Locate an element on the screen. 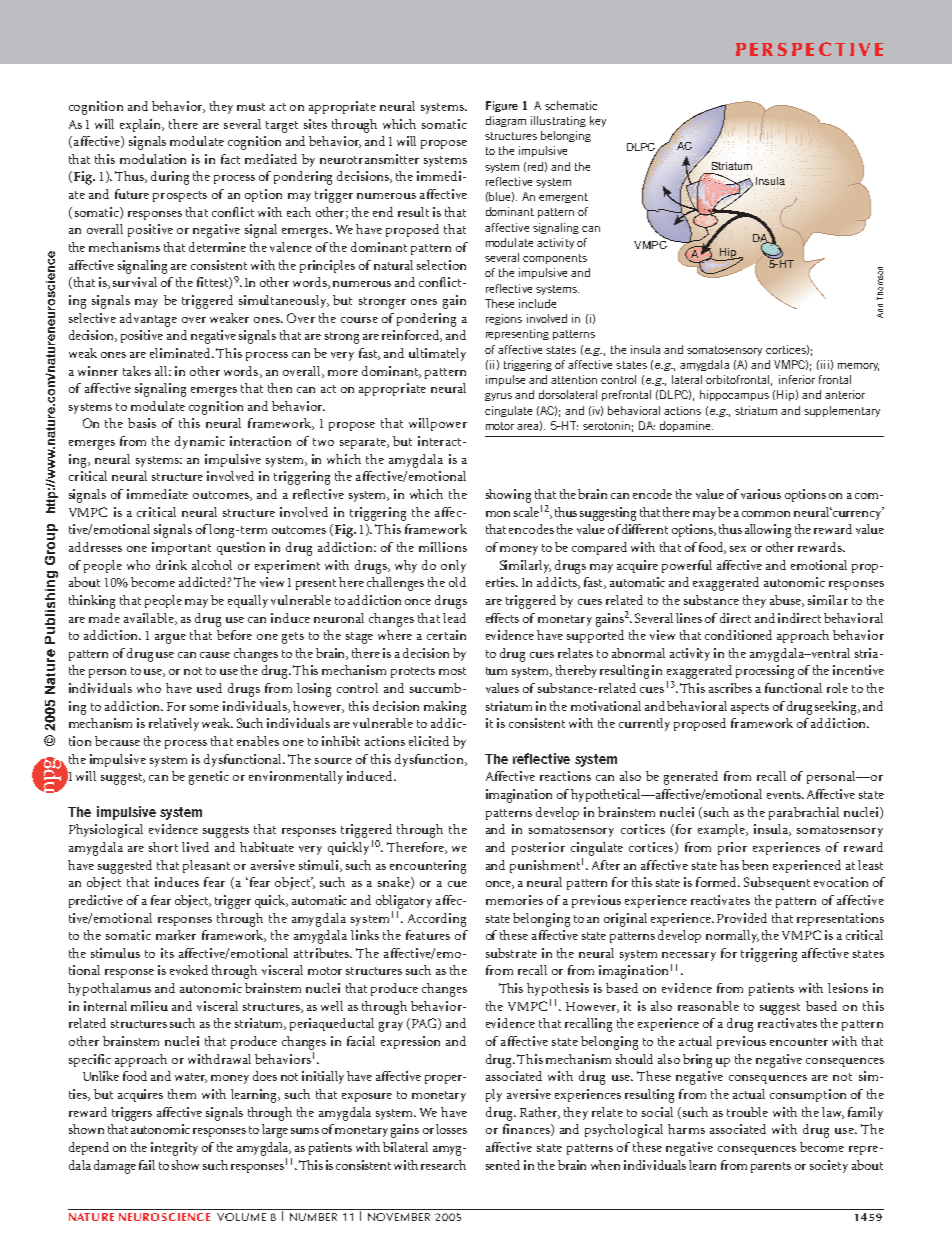 This screenshot has height=1256, width=952. lived is located at coordinates (195, 847).
